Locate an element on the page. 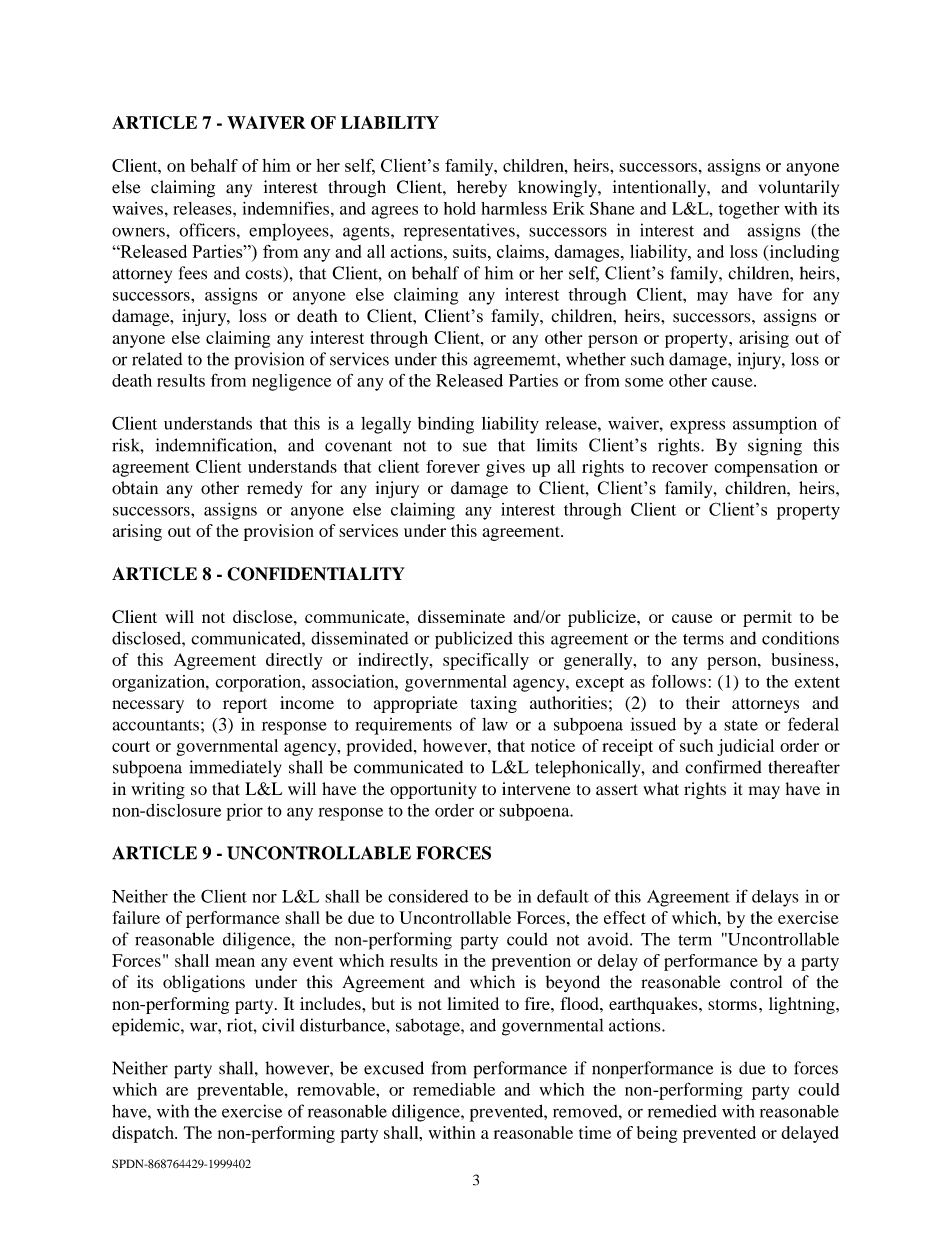  compensation is located at coordinates (766, 468).
